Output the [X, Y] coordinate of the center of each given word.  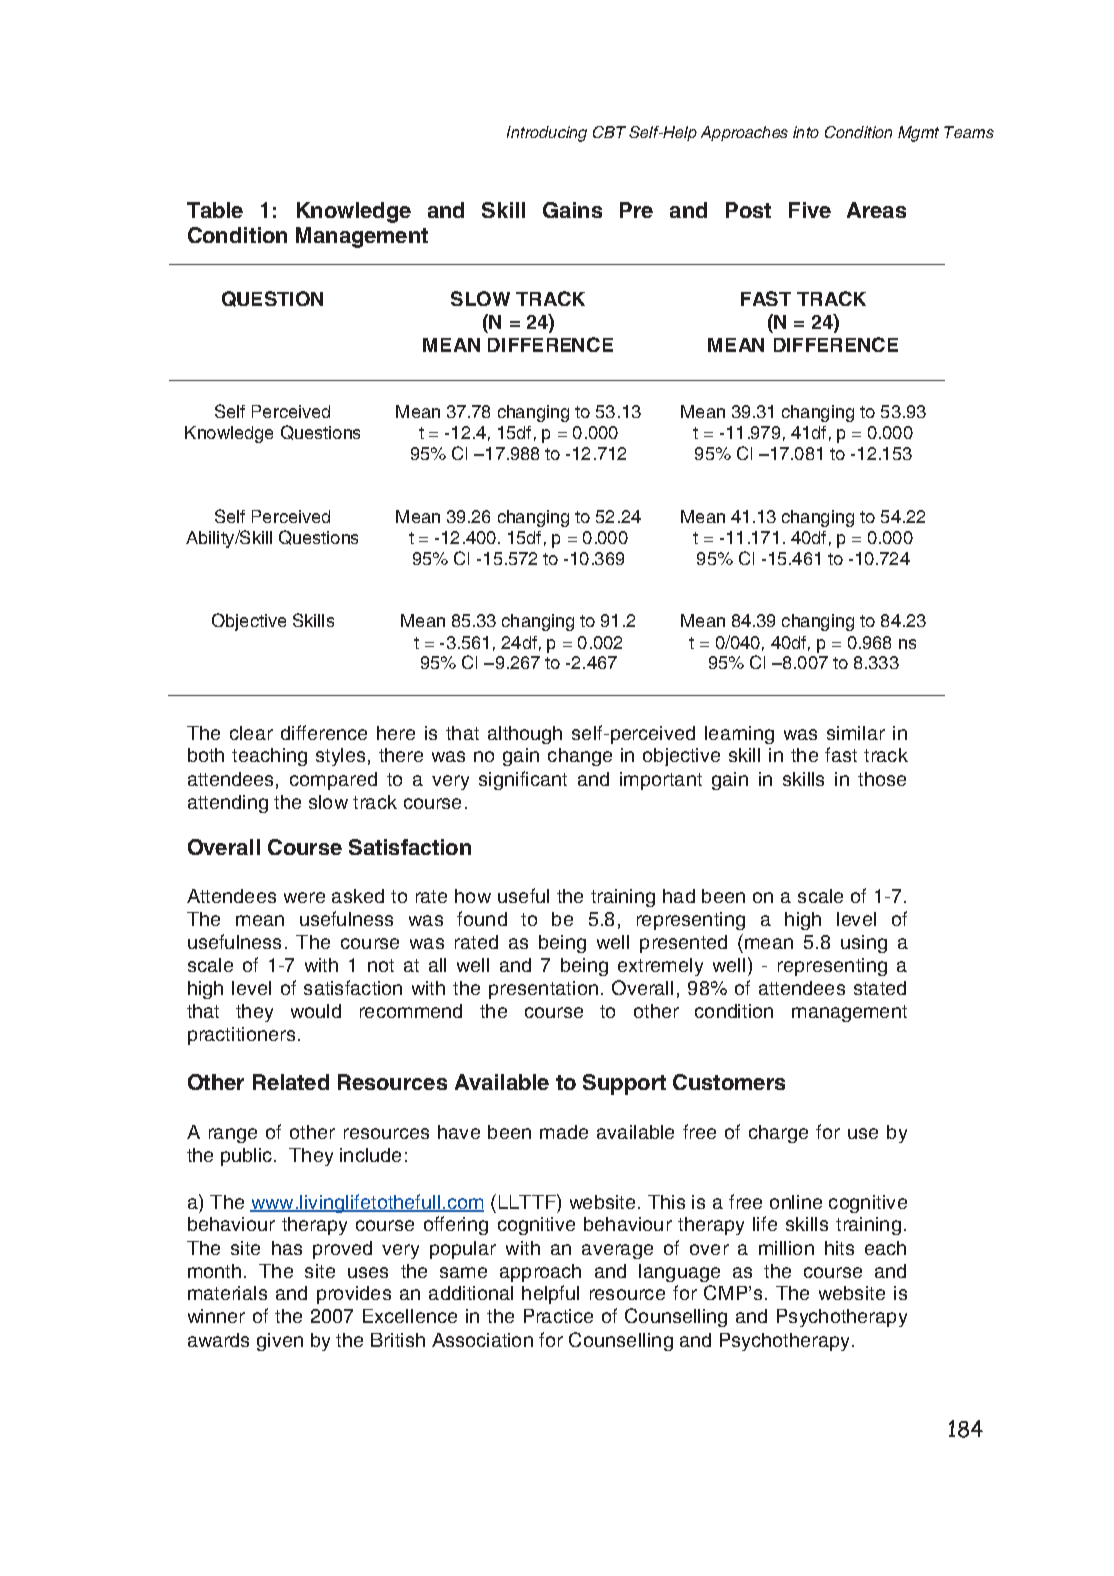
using [864, 944]
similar [856, 733]
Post [748, 210]
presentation [543, 990]
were [304, 897]
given [280, 1342]
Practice [558, 1316]
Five [810, 210]
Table [215, 210]
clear [251, 733]
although [525, 735]
